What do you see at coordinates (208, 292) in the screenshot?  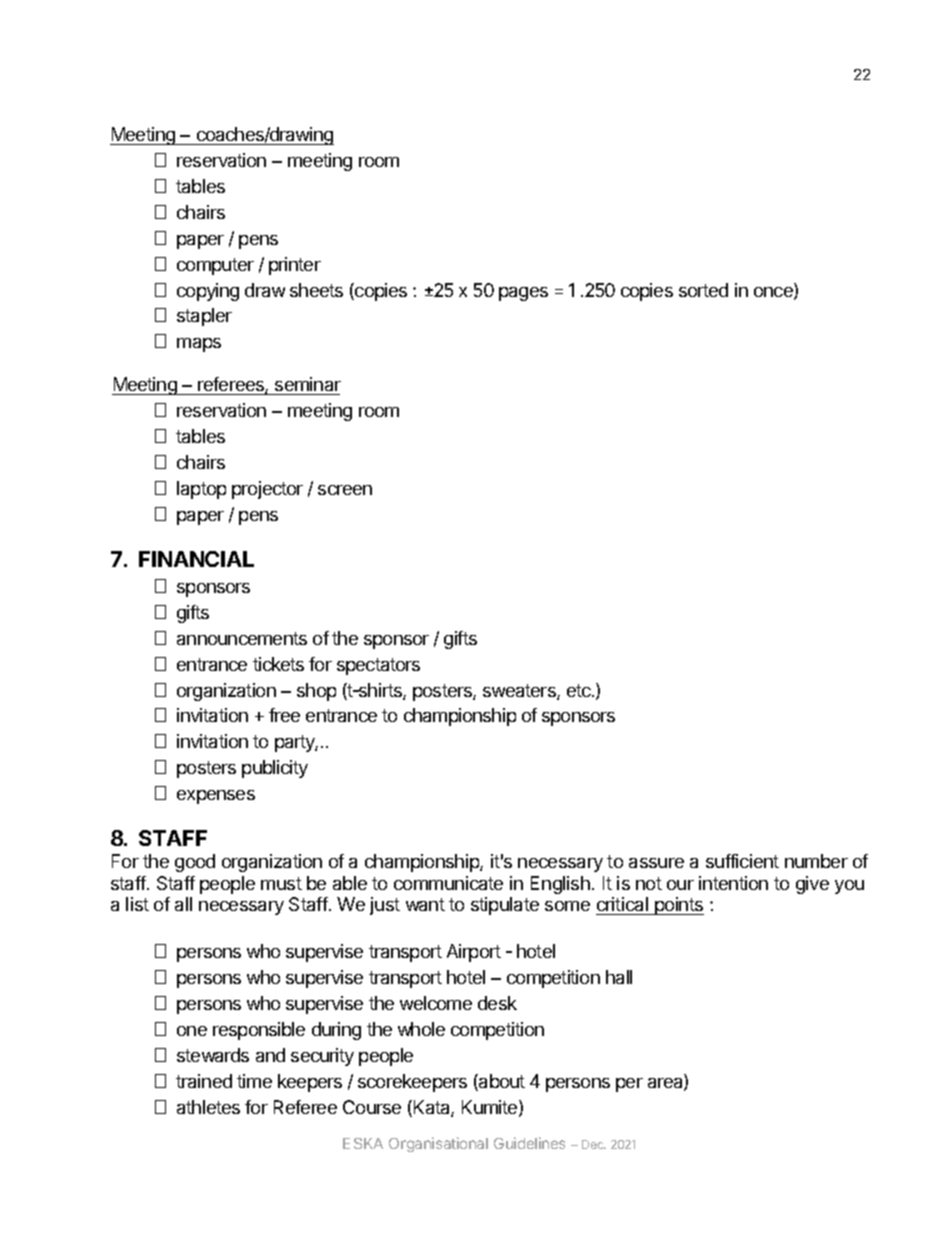 I see `copying` at bounding box center [208, 292].
